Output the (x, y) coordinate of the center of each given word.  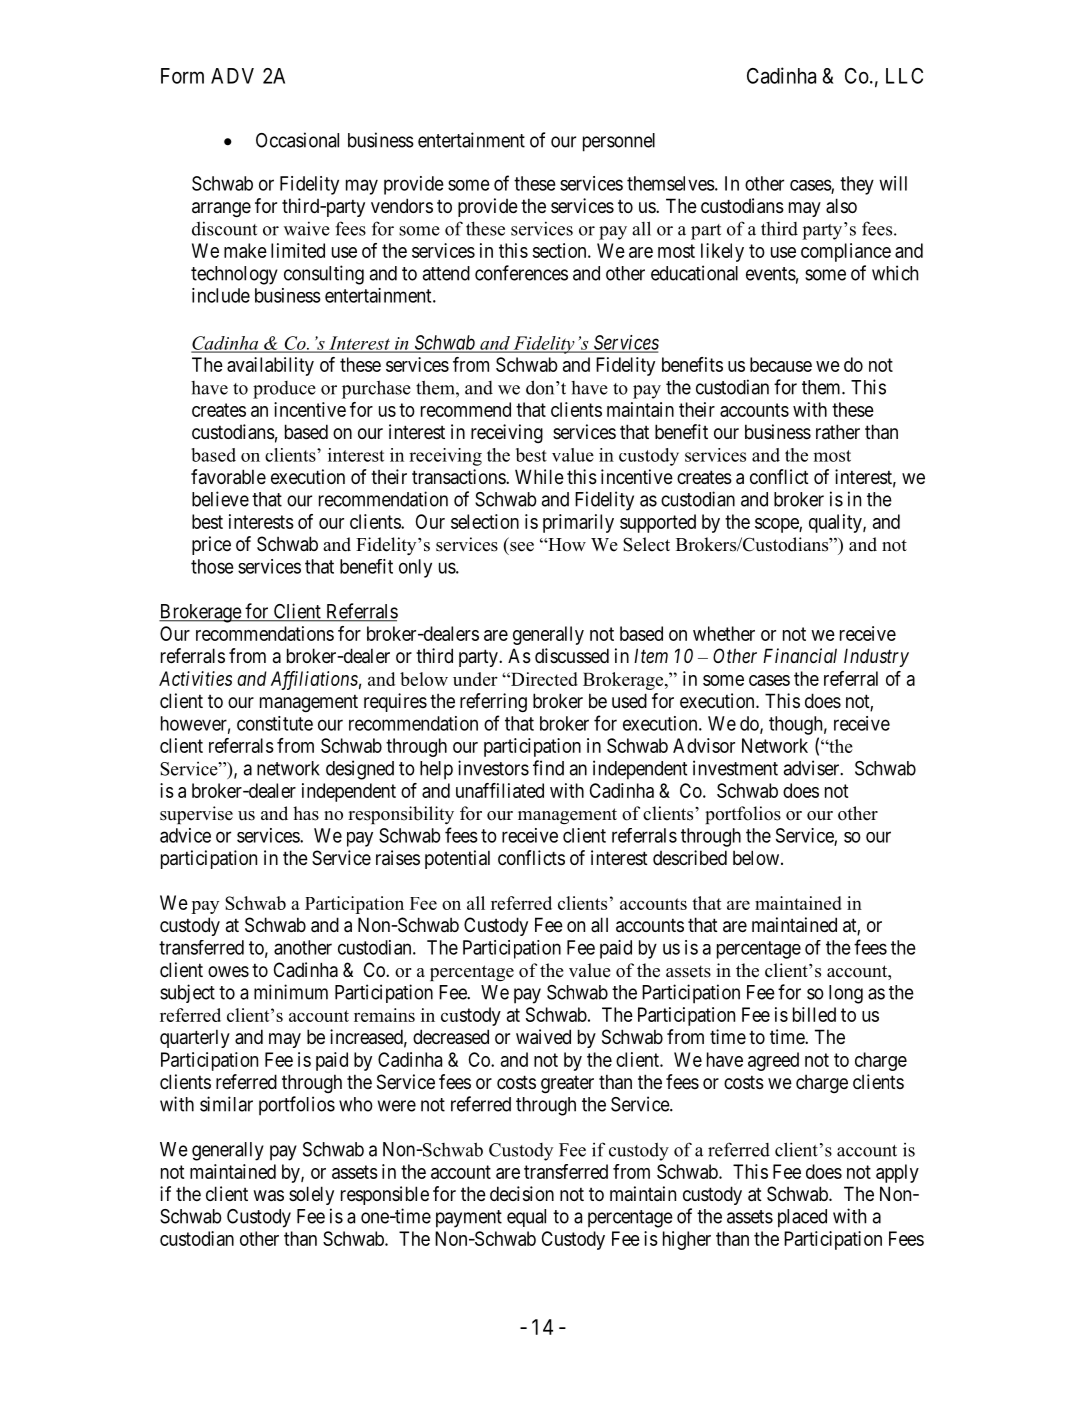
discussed (572, 656)
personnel (619, 142)
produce (284, 390)
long (846, 994)
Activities (195, 678)
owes (228, 971)
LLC (904, 76)
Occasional (297, 140)
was (268, 1196)
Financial (800, 655)
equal (526, 1218)
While (539, 477)
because (781, 364)
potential (457, 859)
